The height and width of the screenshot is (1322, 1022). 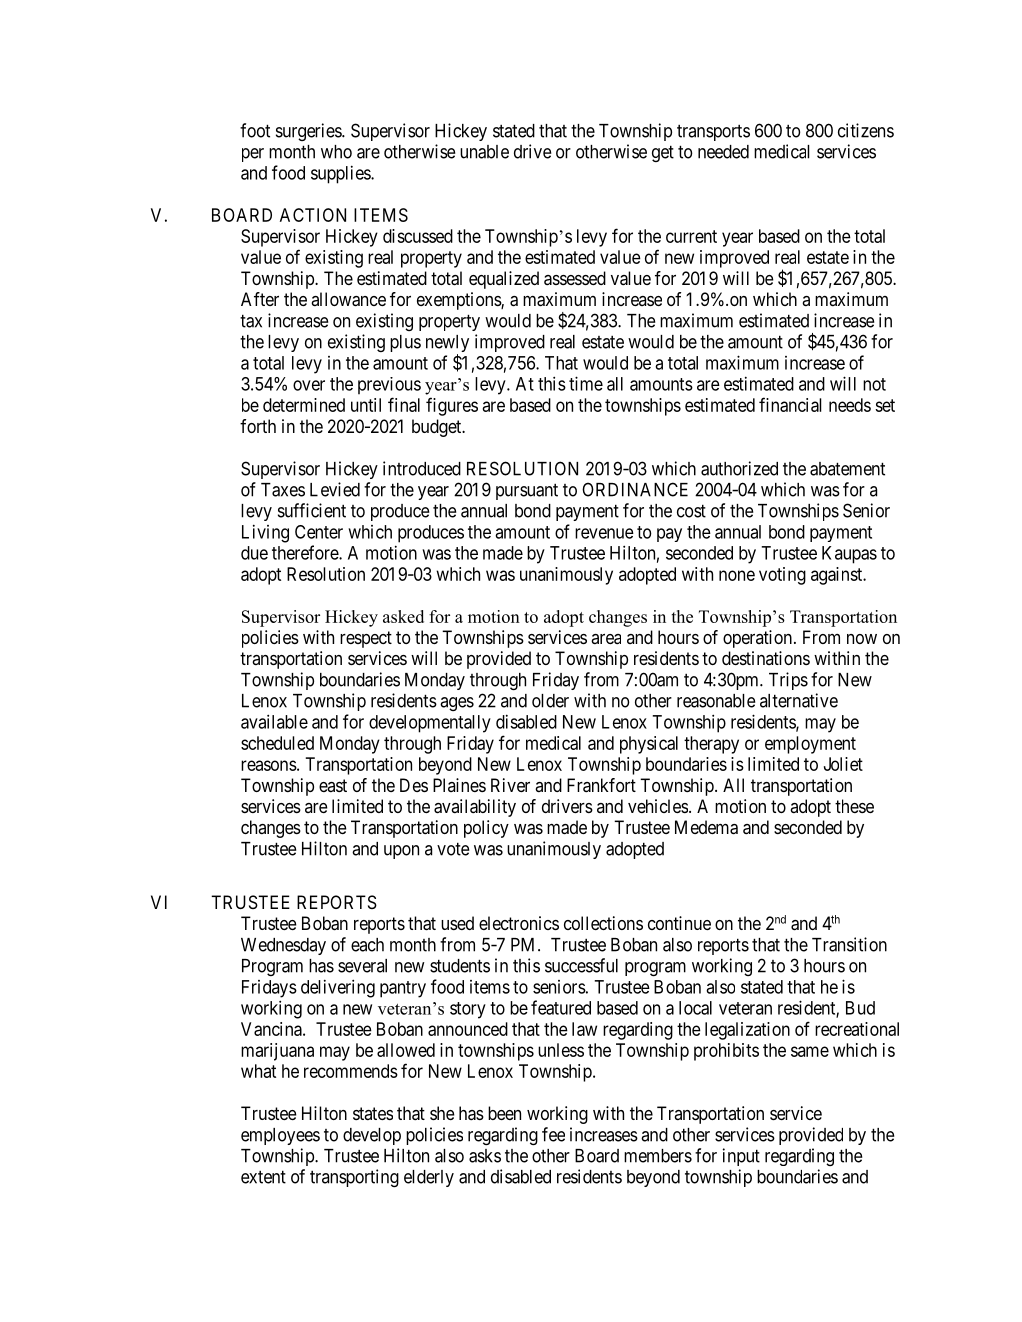 What do you see at coordinates (336, 152) in the screenshot?
I see `who` at bounding box center [336, 152].
